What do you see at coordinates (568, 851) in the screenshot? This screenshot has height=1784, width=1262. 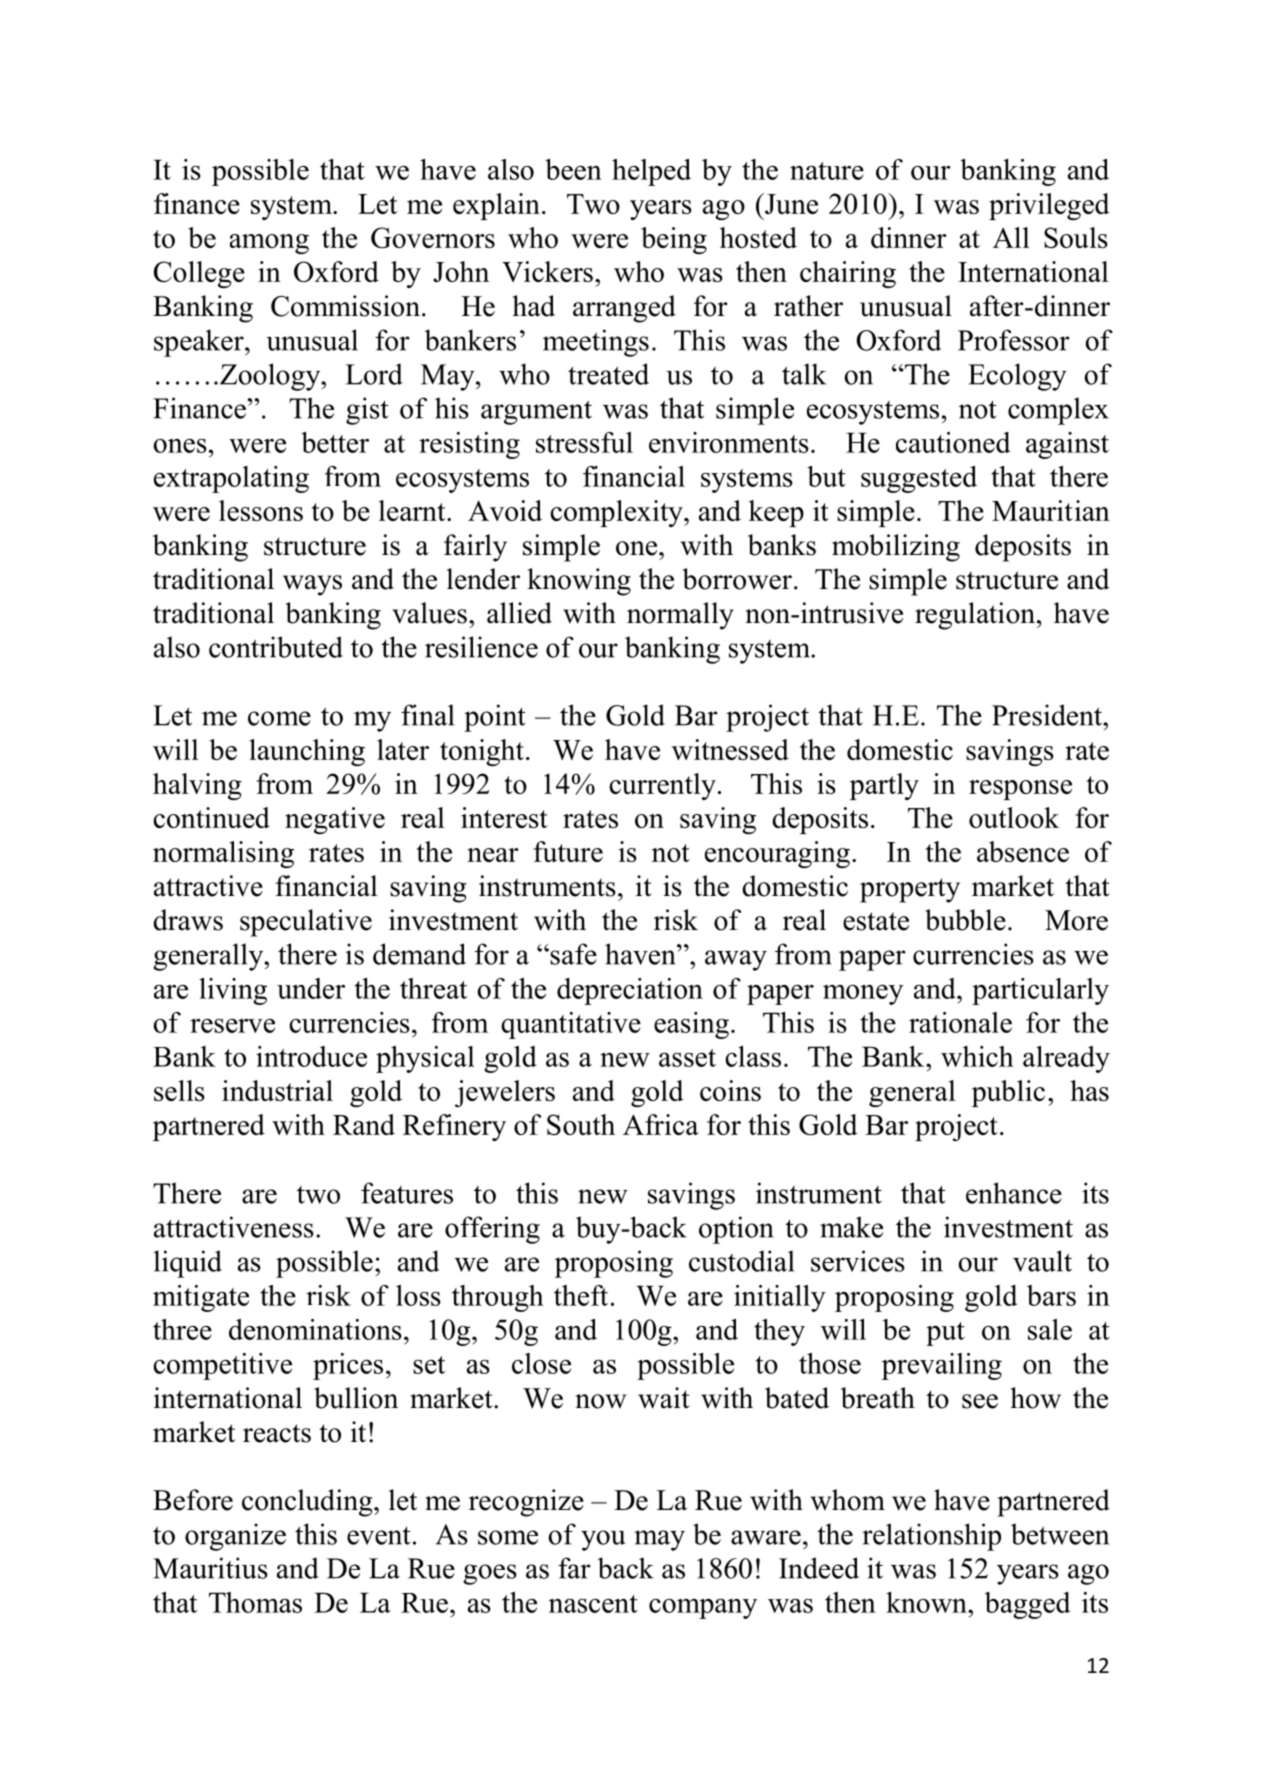 I see `future` at bounding box center [568, 851].
